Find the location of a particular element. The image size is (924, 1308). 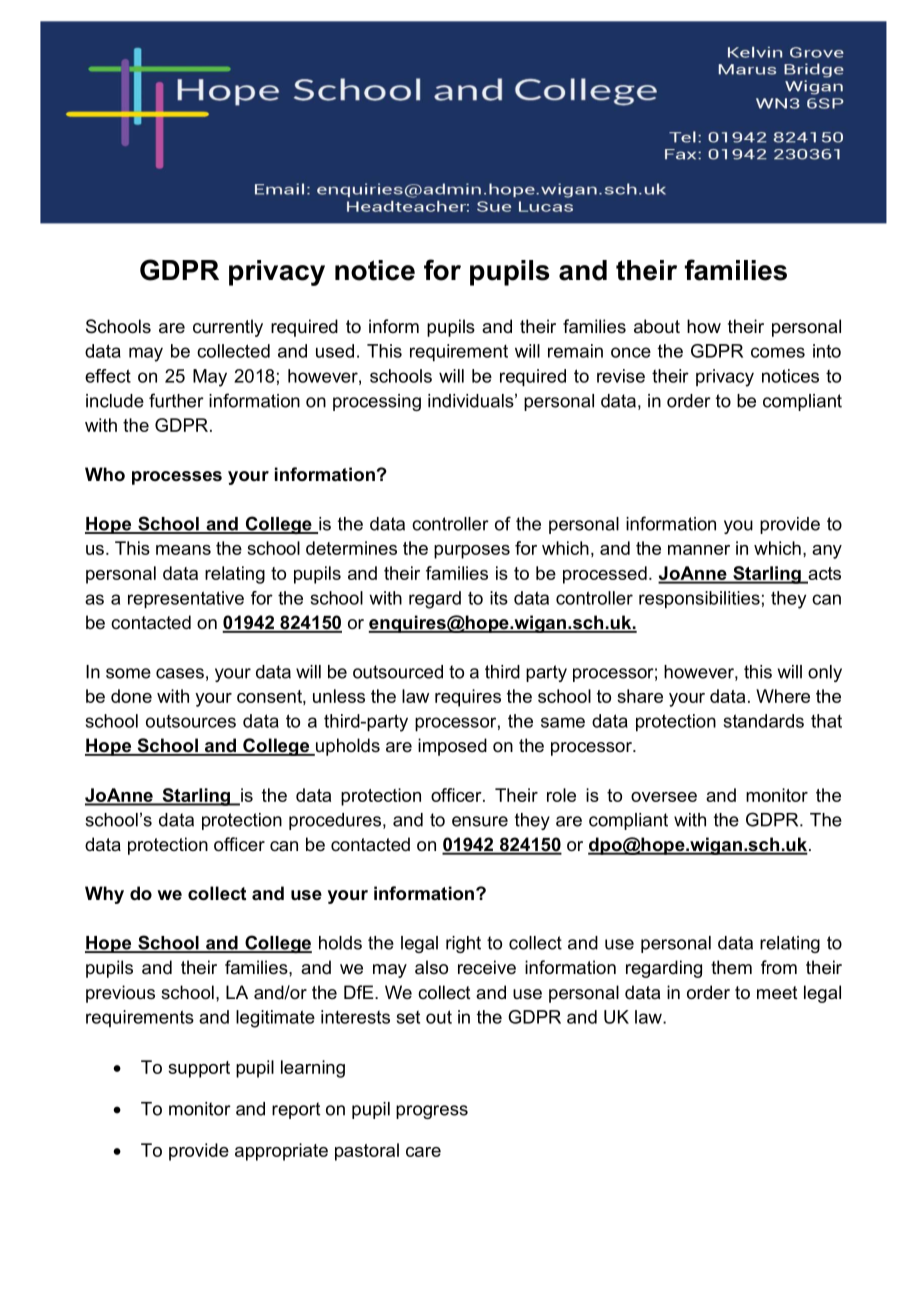

progress is located at coordinates (432, 1112).
